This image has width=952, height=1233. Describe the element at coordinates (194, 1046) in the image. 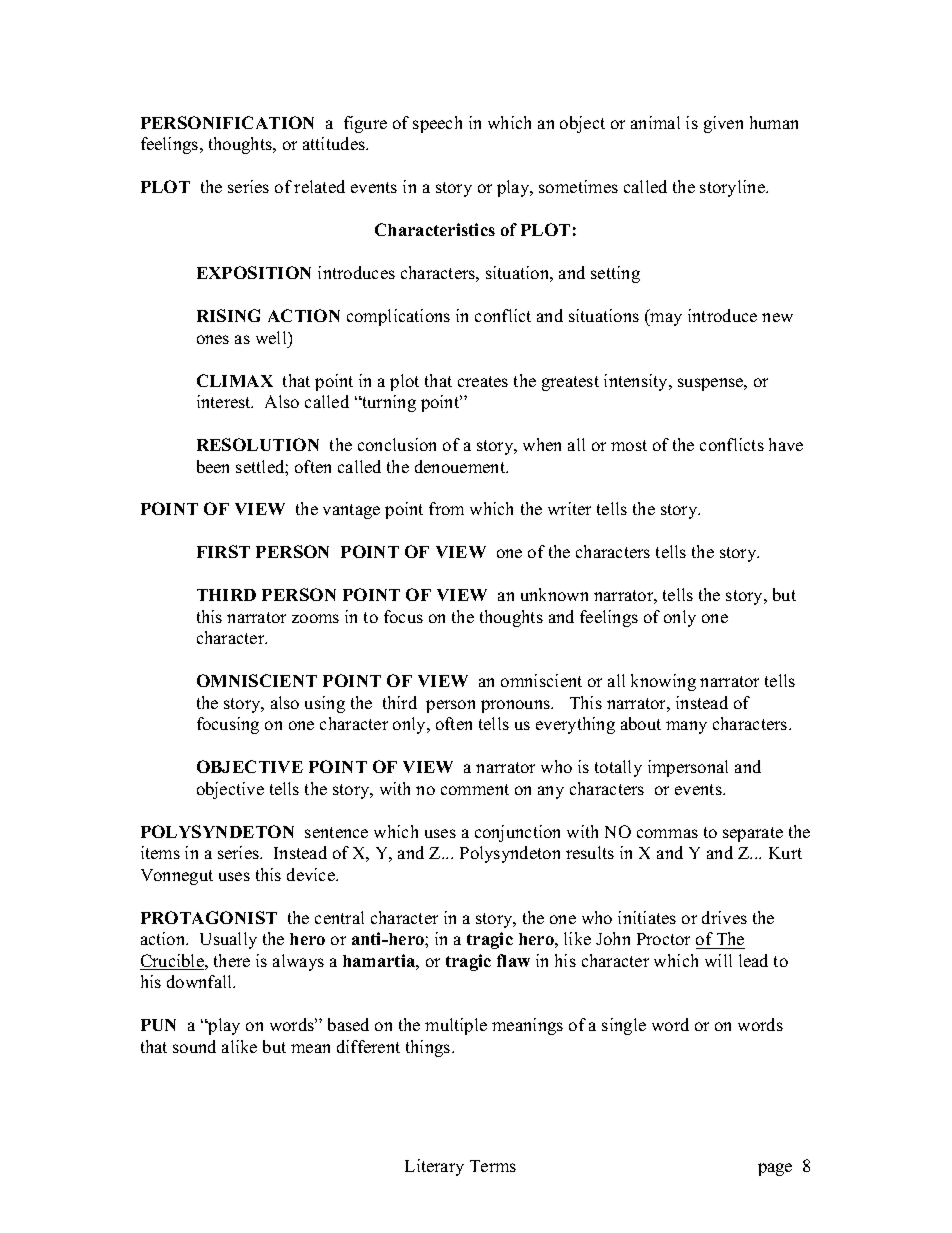

I see `sound` at that location.
